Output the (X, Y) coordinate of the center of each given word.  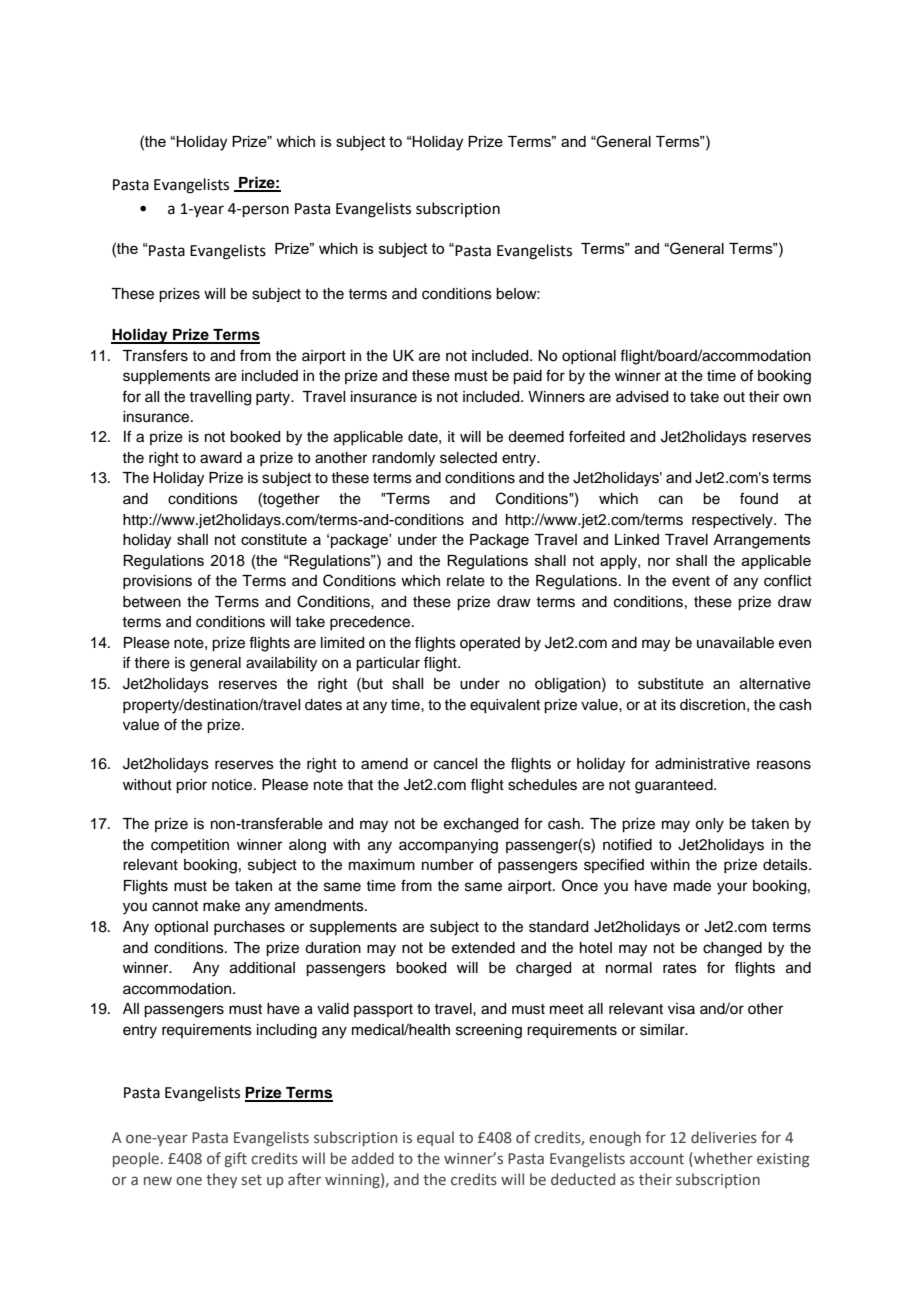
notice (233, 785)
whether (722, 1158)
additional (262, 968)
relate (466, 581)
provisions (157, 582)
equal (435, 1138)
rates (680, 968)
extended (483, 948)
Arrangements (762, 541)
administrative (702, 764)
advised (642, 397)
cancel (455, 764)
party (274, 399)
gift (235, 1159)
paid (527, 377)
